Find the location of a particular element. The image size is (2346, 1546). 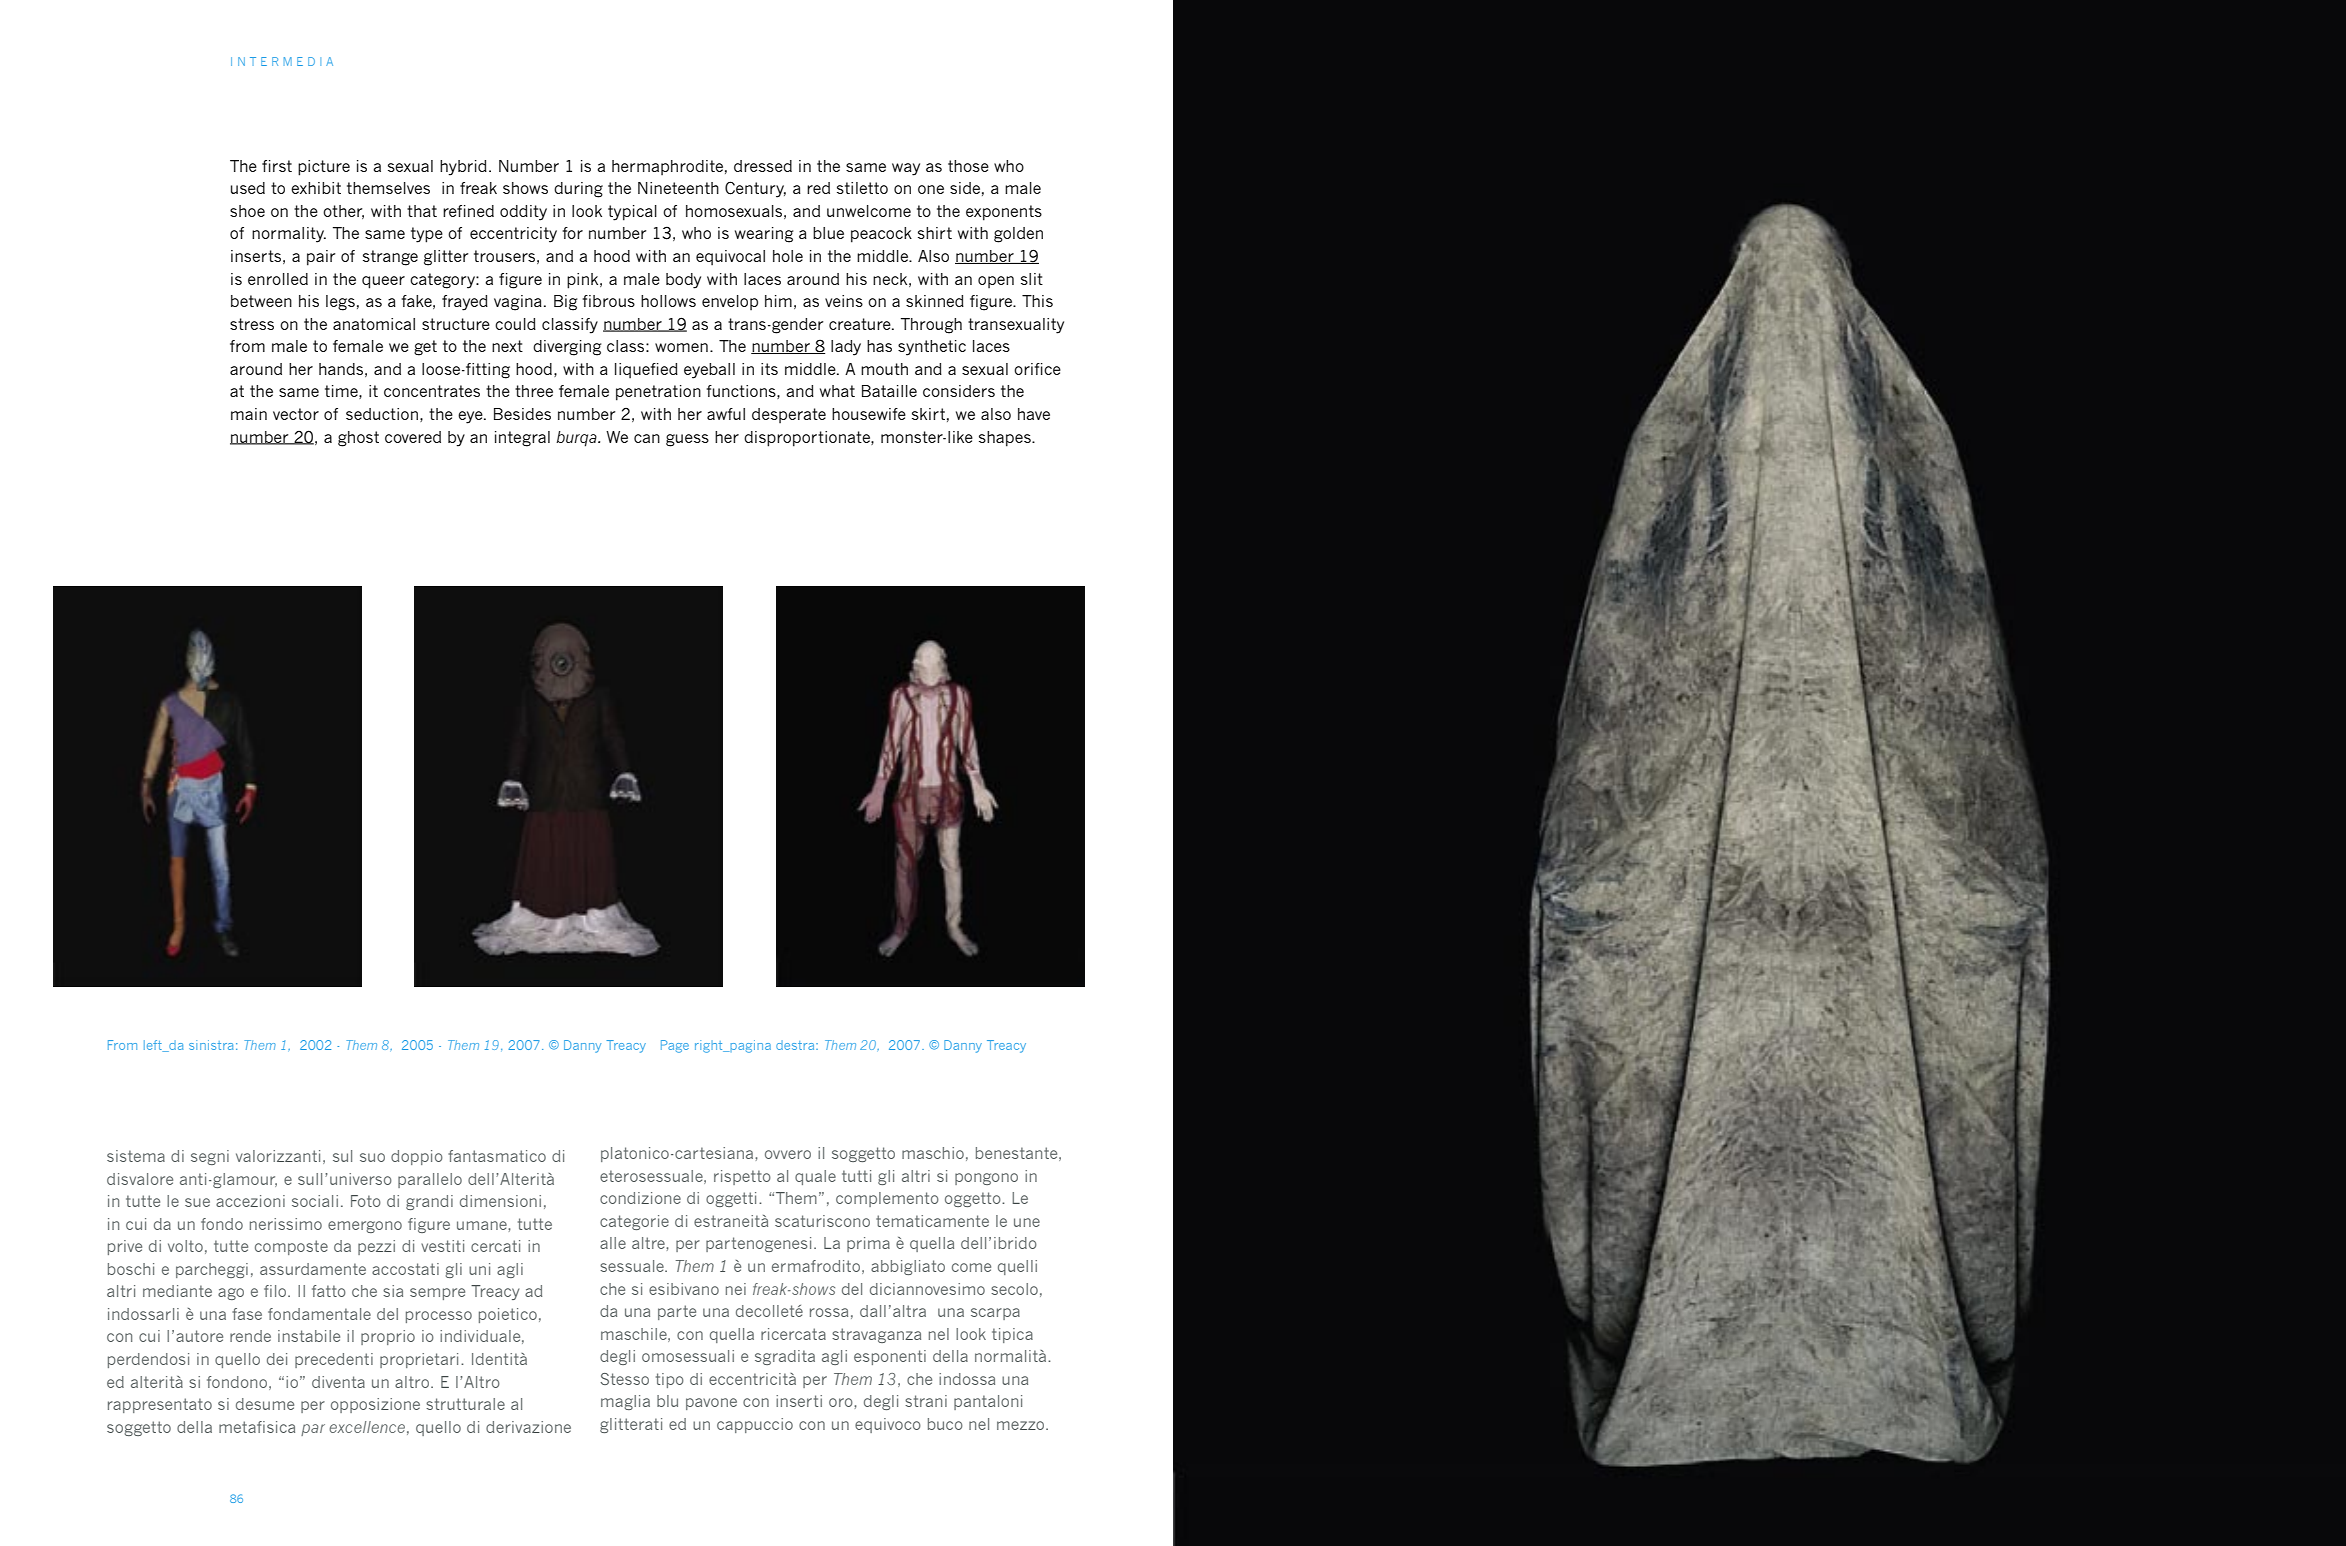

dei is located at coordinates (277, 1359).
